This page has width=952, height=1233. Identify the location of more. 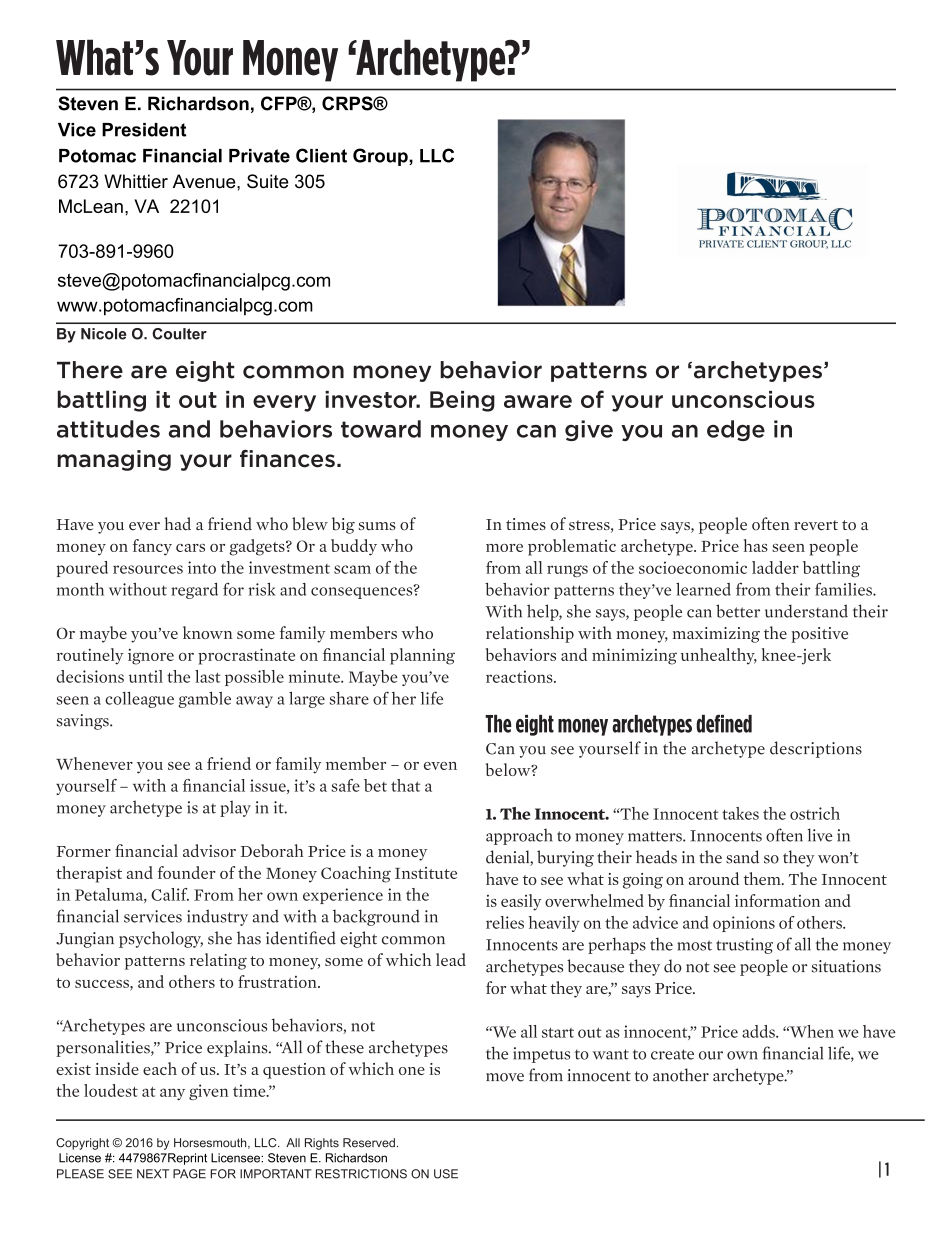
(504, 548).
